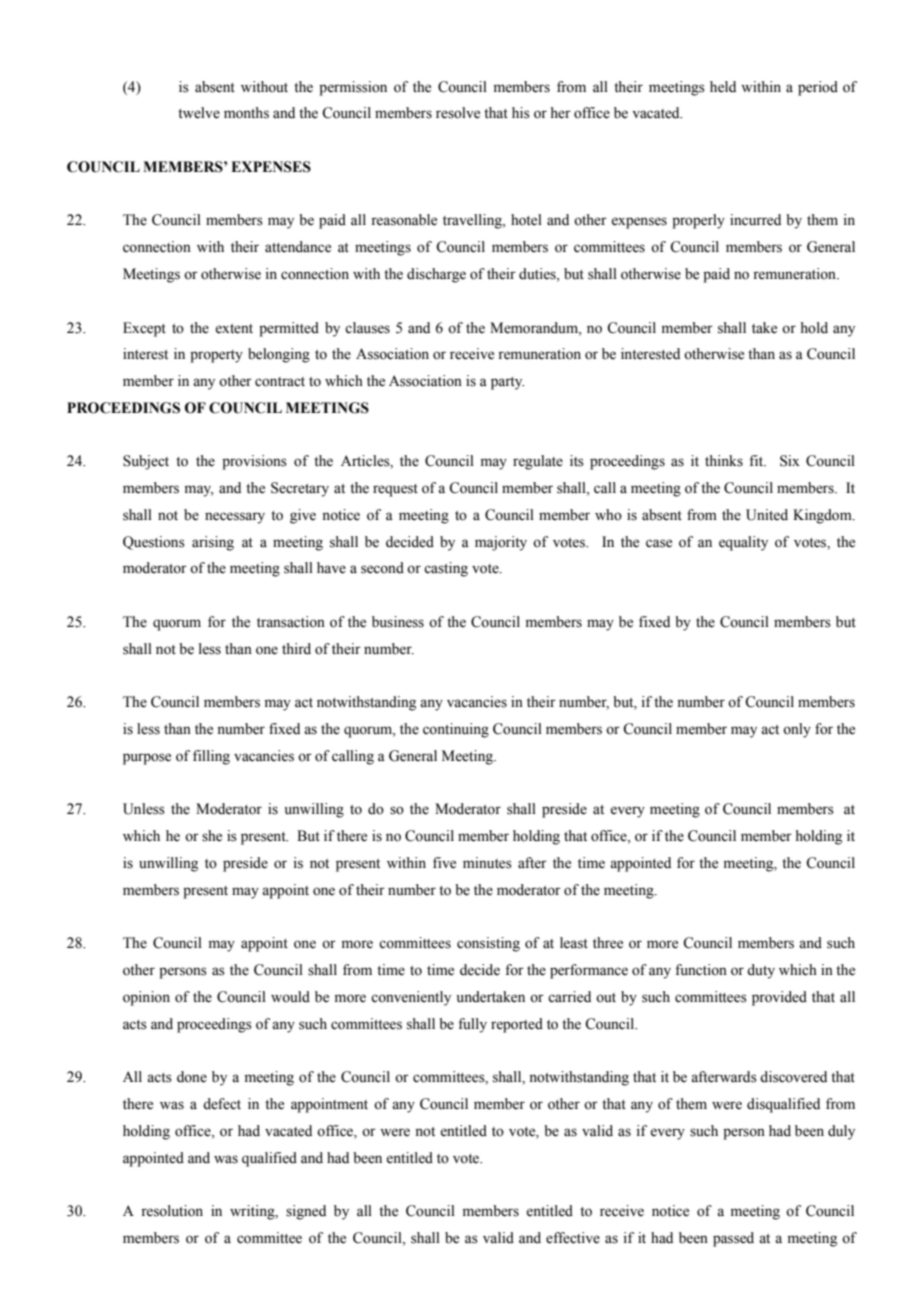 This document has width=924, height=1307. I want to click on third, so click(296, 649).
